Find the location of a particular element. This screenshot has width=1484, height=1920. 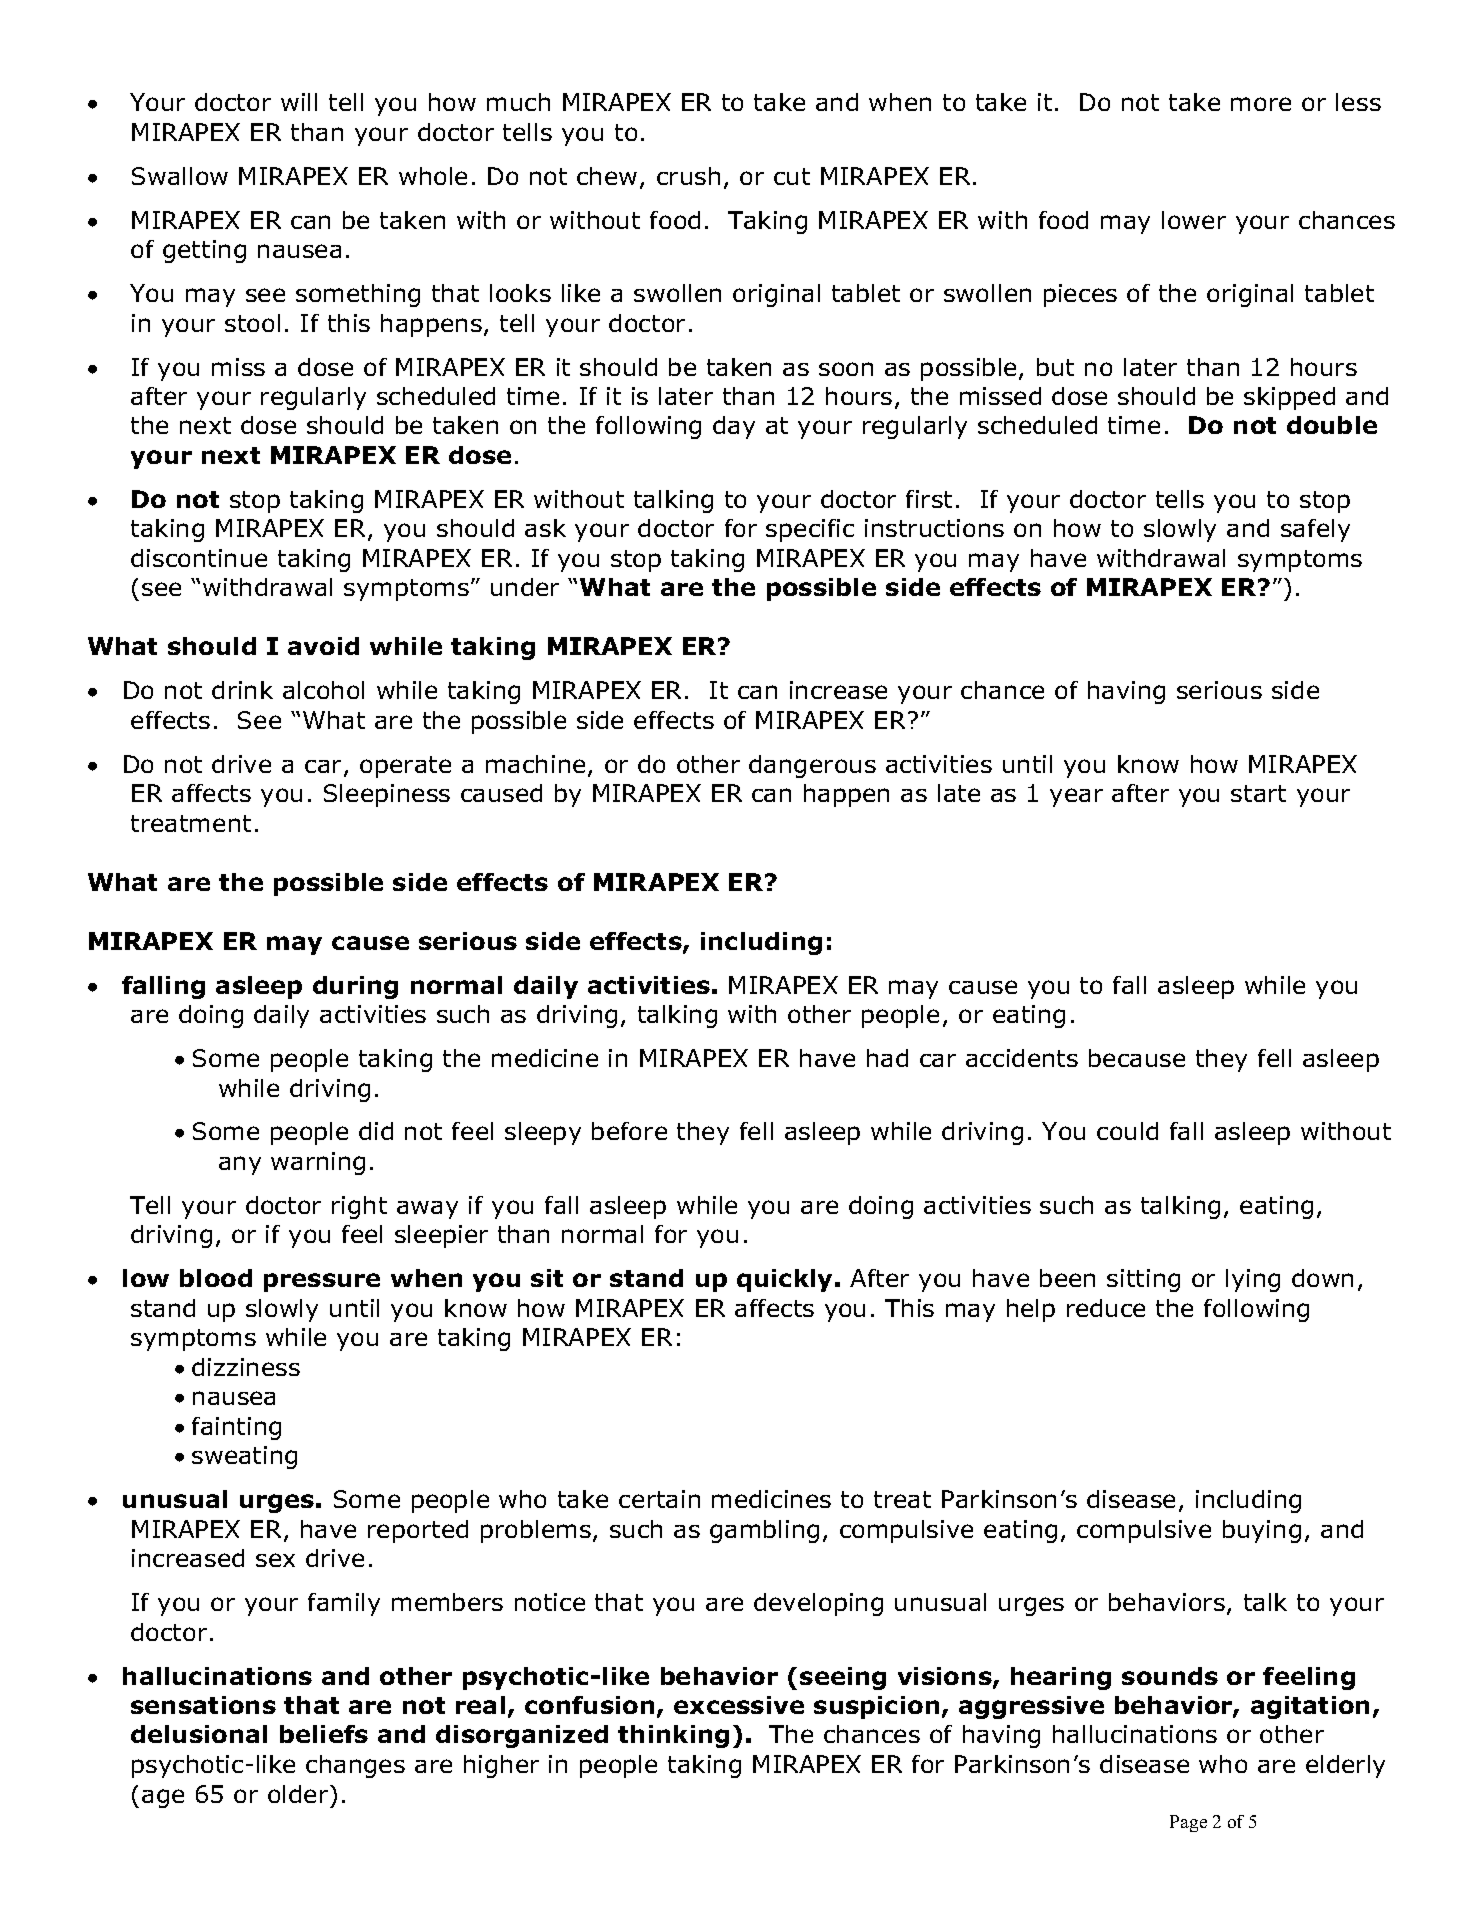

will is located at coordinates (299, 102).
